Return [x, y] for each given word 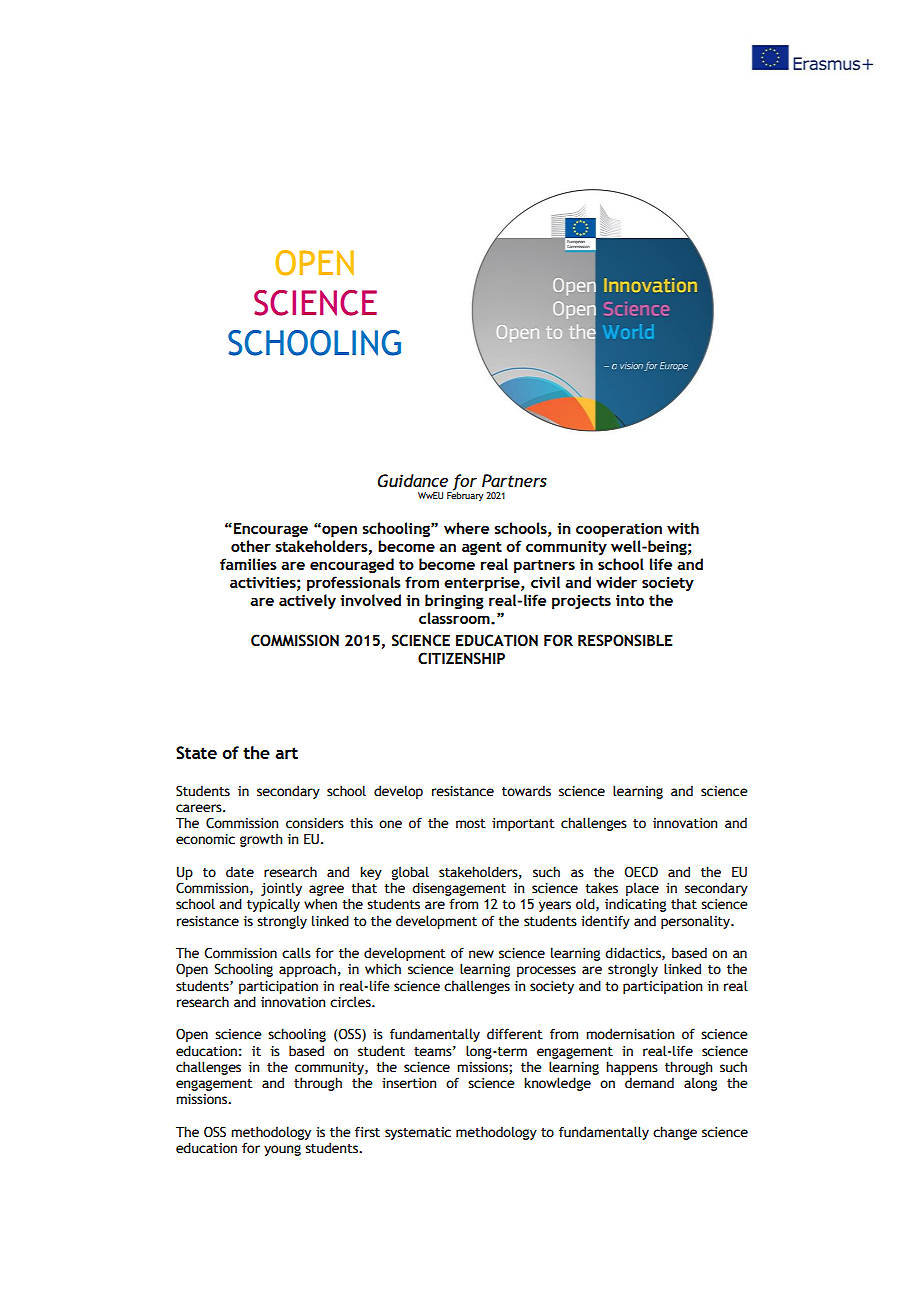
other [251, 546]
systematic [418, 1133]
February [465, 495]
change [675, 1133]
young [282, 1150]
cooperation [619, 530]
